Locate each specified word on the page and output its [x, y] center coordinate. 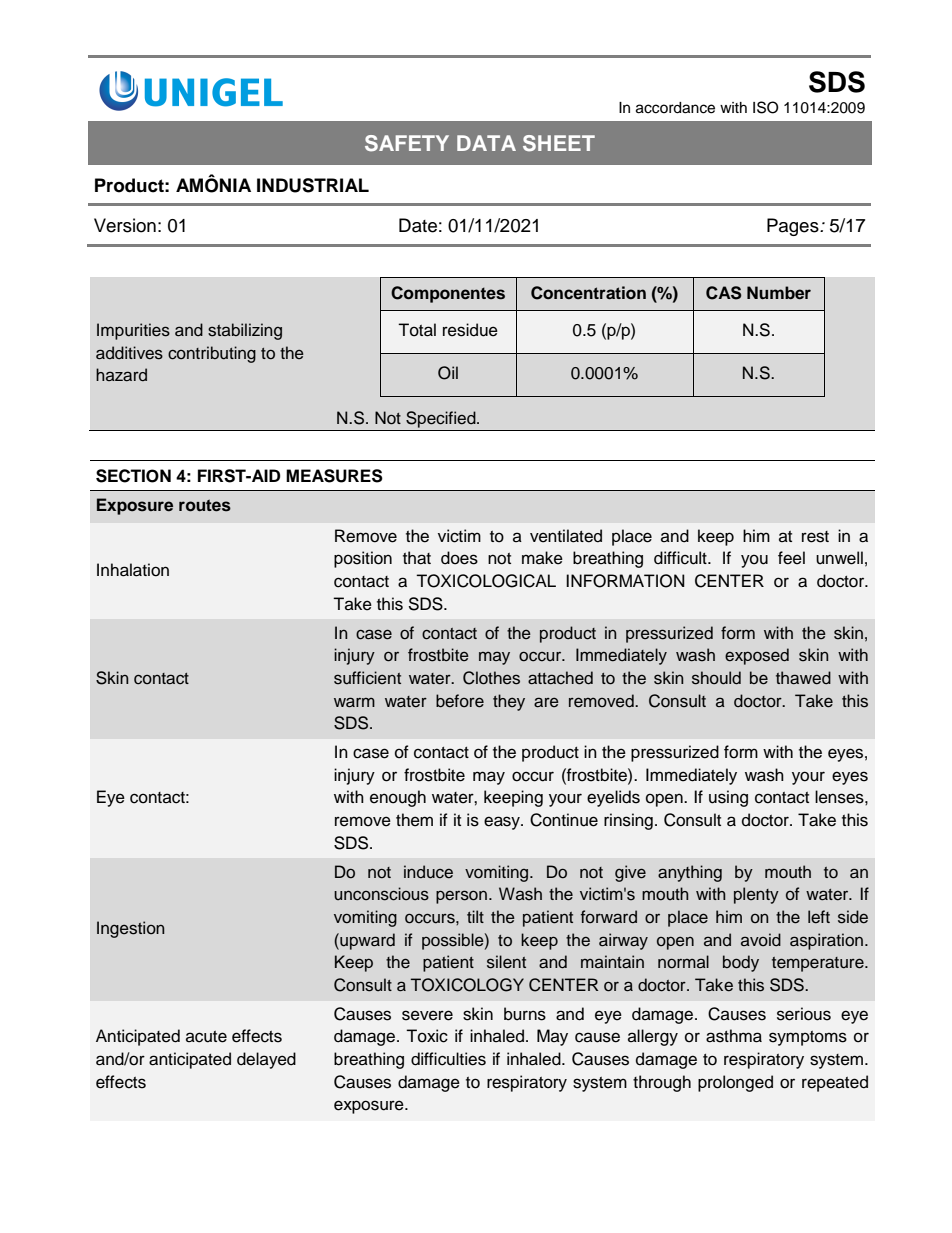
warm [354, 702]
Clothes [491, 678]
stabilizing [245, 331]
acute [206, 1037]
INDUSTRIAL [313, 185]
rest [815, 537]
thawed [803, 678]
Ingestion [130, 929]
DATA [486, 143]
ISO [766, 107]
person [461, 897]
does [459, 558]
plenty [756, 895]
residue [470, 330]
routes [205, 505]
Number [779, 293]
